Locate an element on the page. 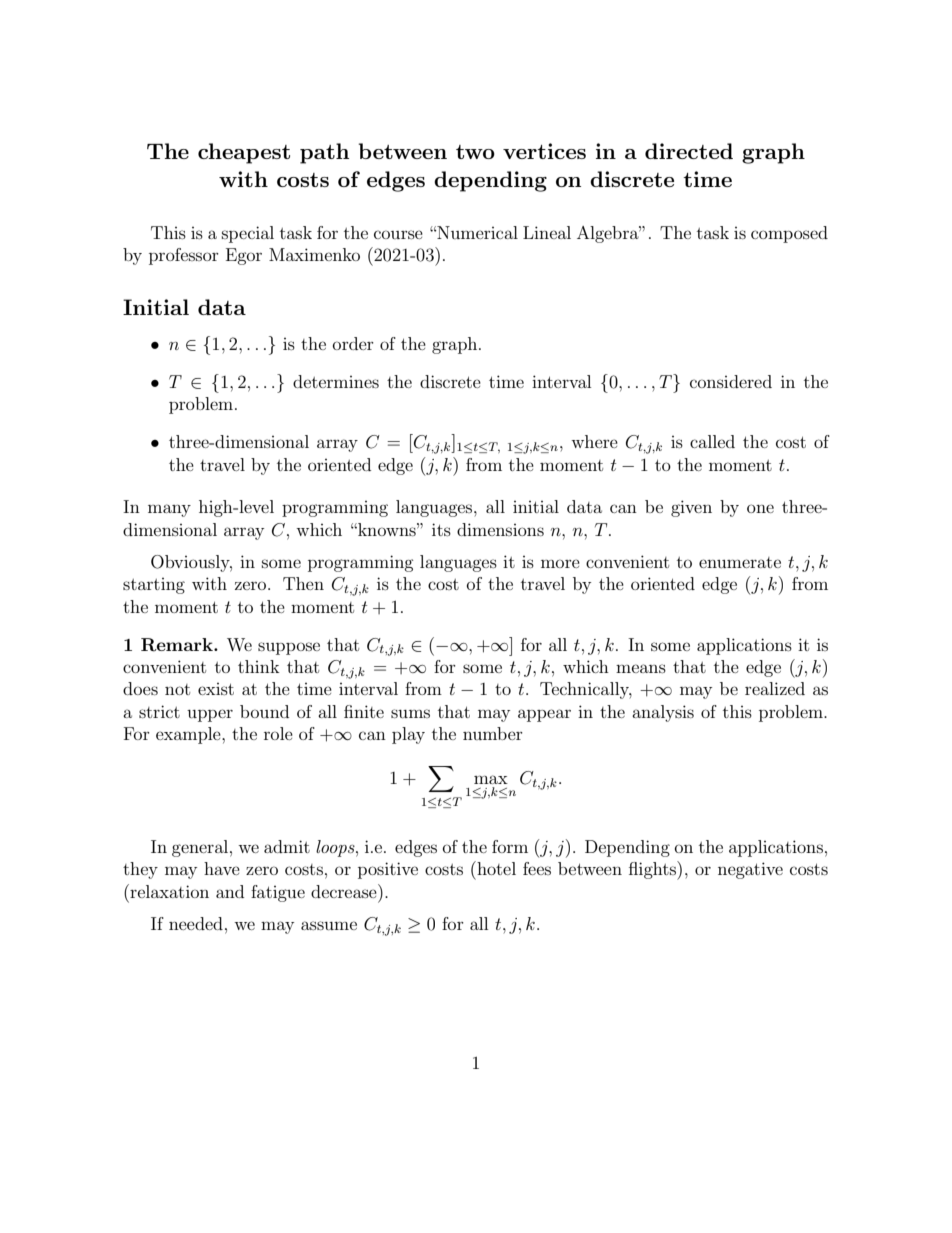 The height and width of the image is (1233, 952). sums is located at coordinates (410, 713).
